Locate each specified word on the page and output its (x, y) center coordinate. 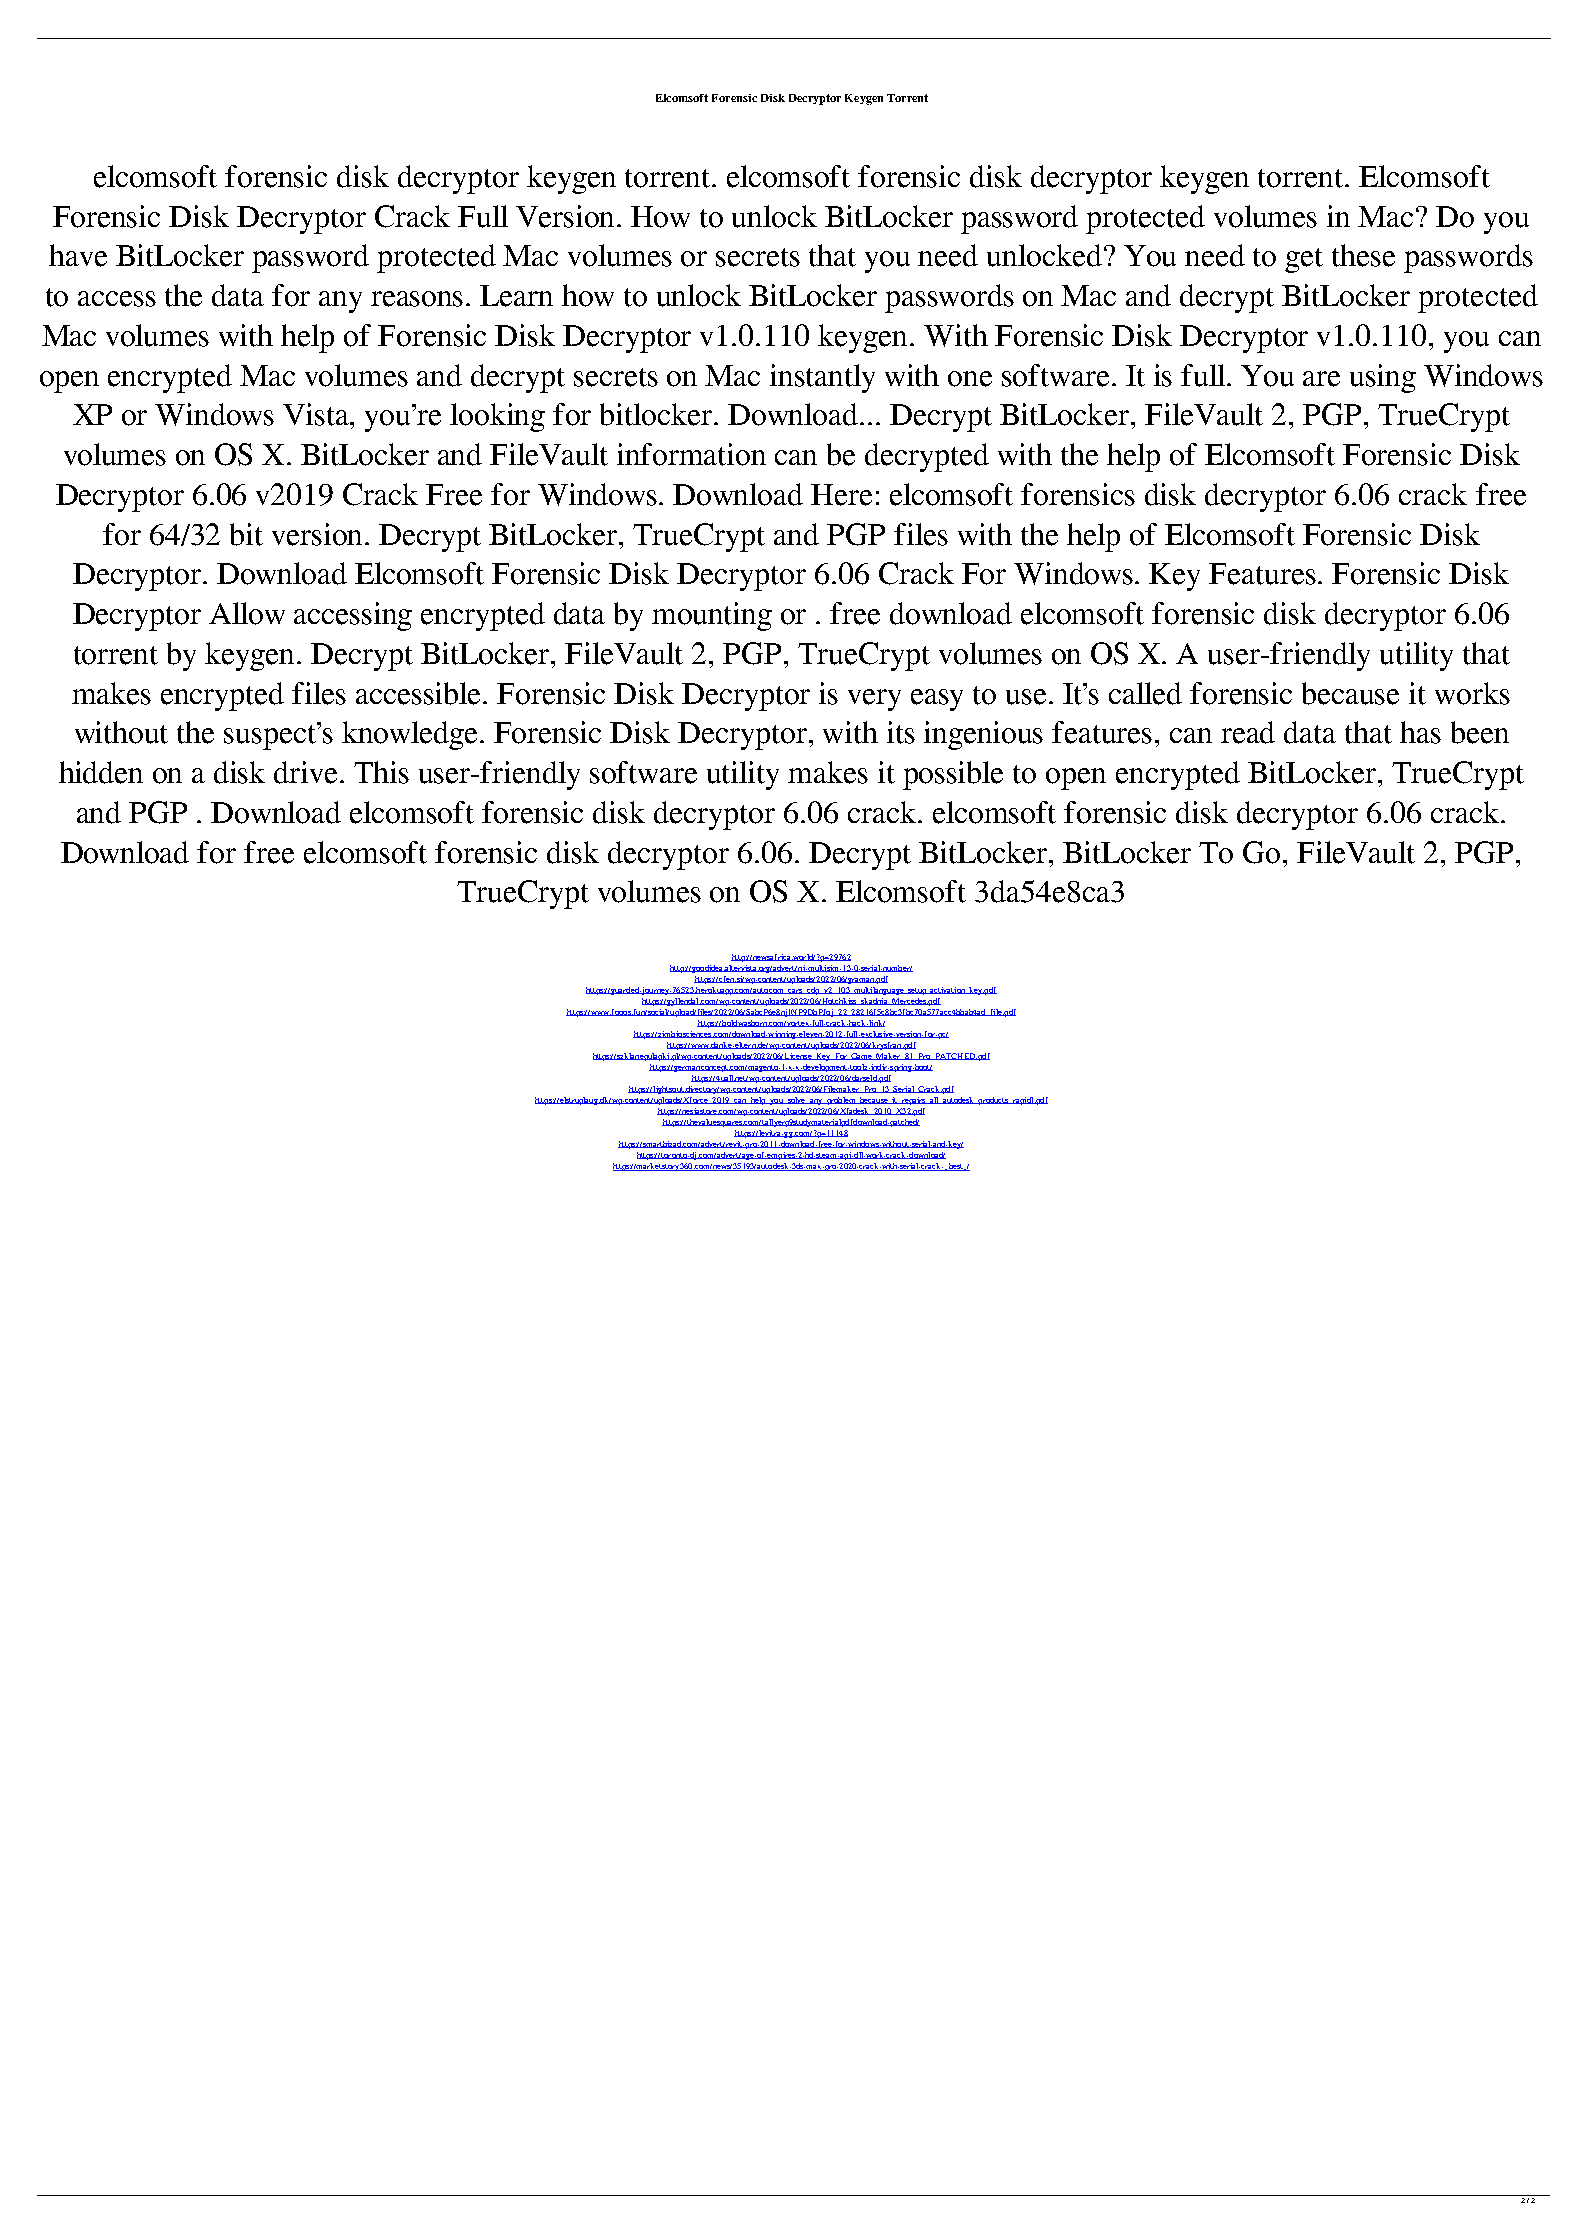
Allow (247, 613)
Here (841, 495)
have (78, 255)
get (1304, 260)
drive (307, 772)
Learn (516, 296)
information (691, 454)
